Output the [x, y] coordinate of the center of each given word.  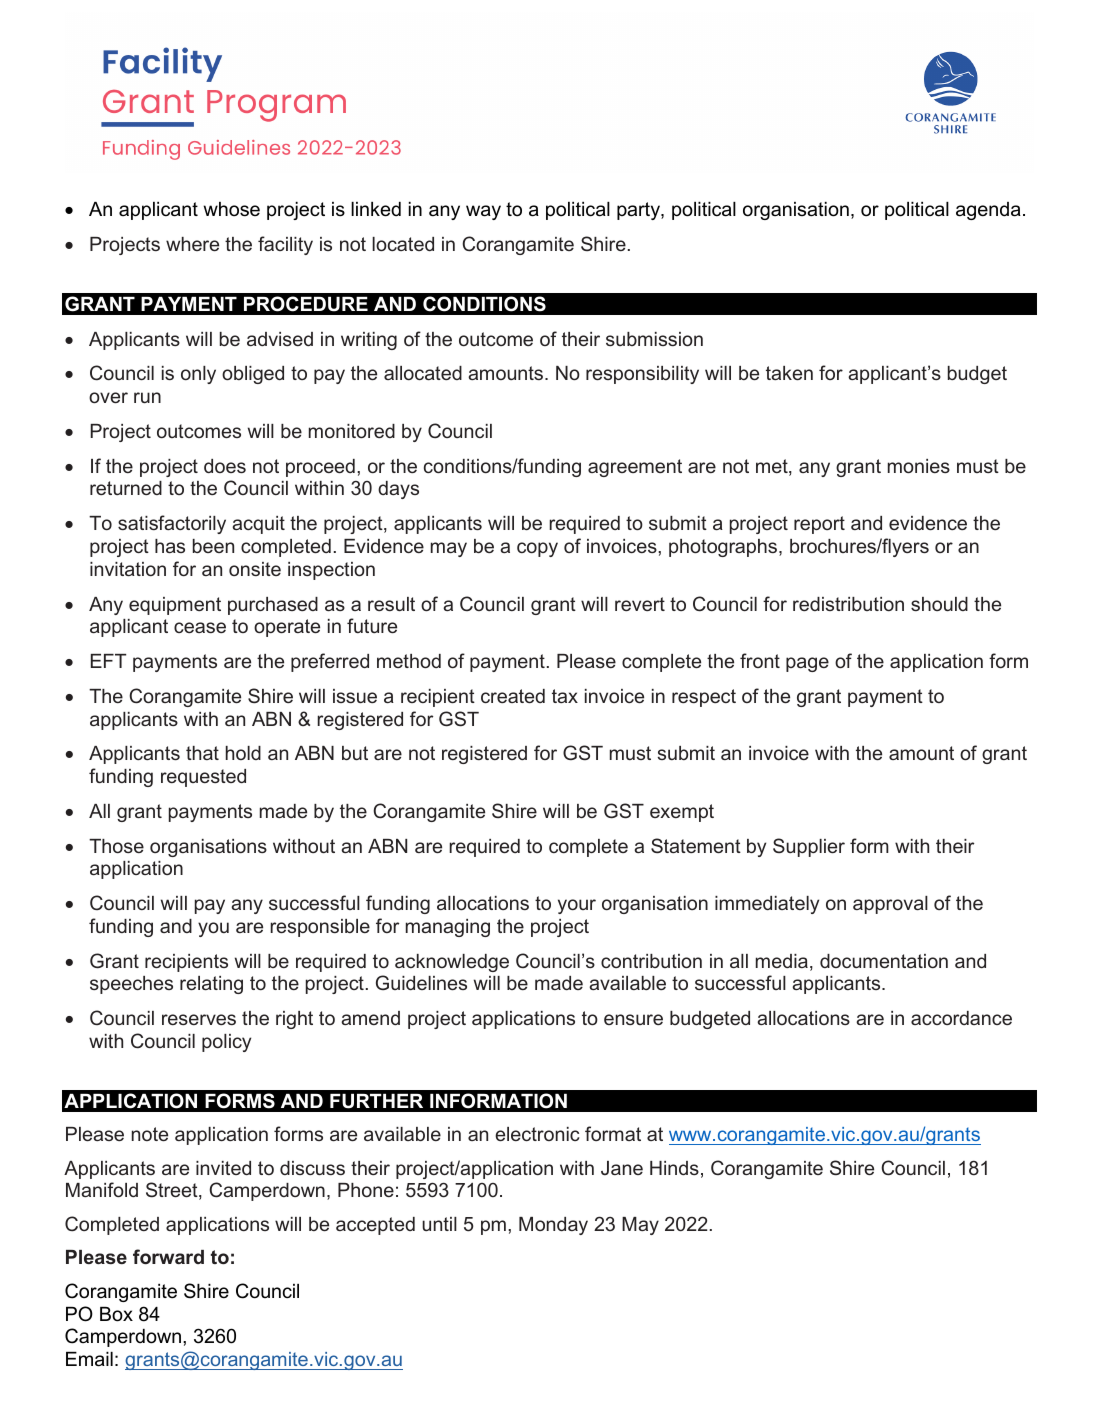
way [483, 212]
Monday [553, 1226]
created [513, 696]
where [192, 244]
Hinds [674, 1168]
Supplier [809, 847]
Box [116, 1314]
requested [203, 778]
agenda [988, 211]
